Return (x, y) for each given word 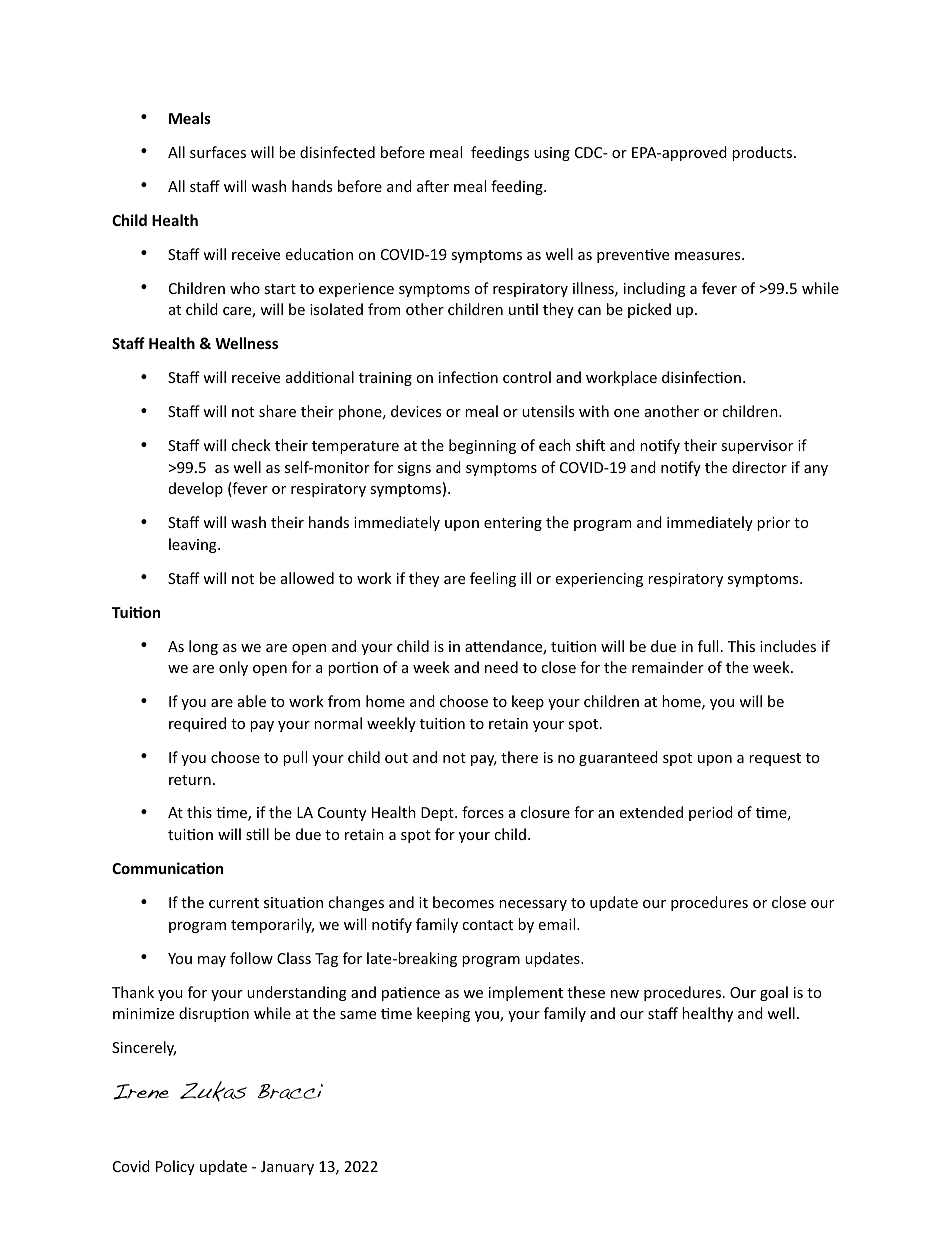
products (763, 153)
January (287, 1168)
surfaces (218, 152)
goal (774, 993)
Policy (175, 1167)
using (552, 154)
